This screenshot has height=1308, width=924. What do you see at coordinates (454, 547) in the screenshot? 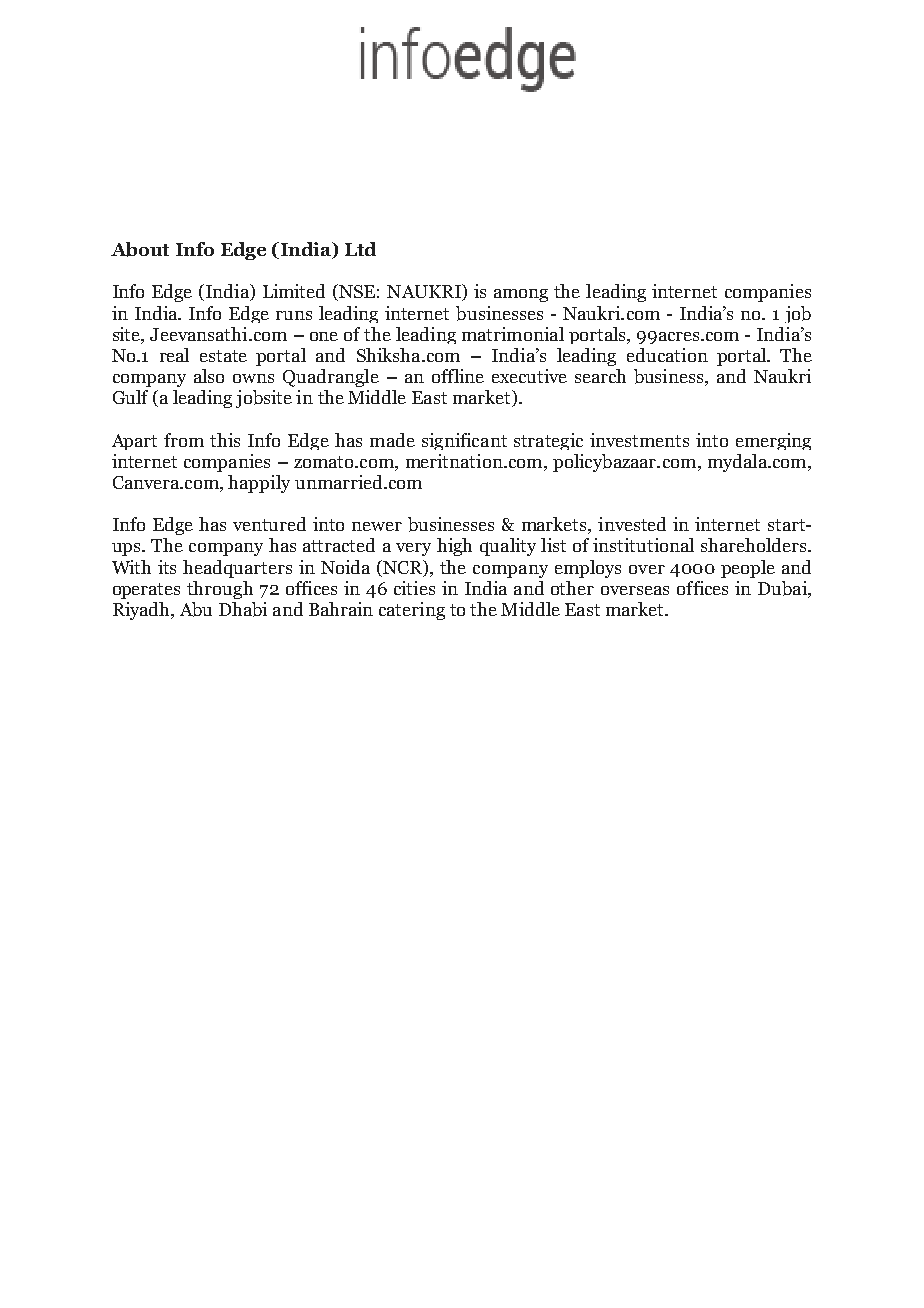
I see `high` at bounding box center [454, 547].
